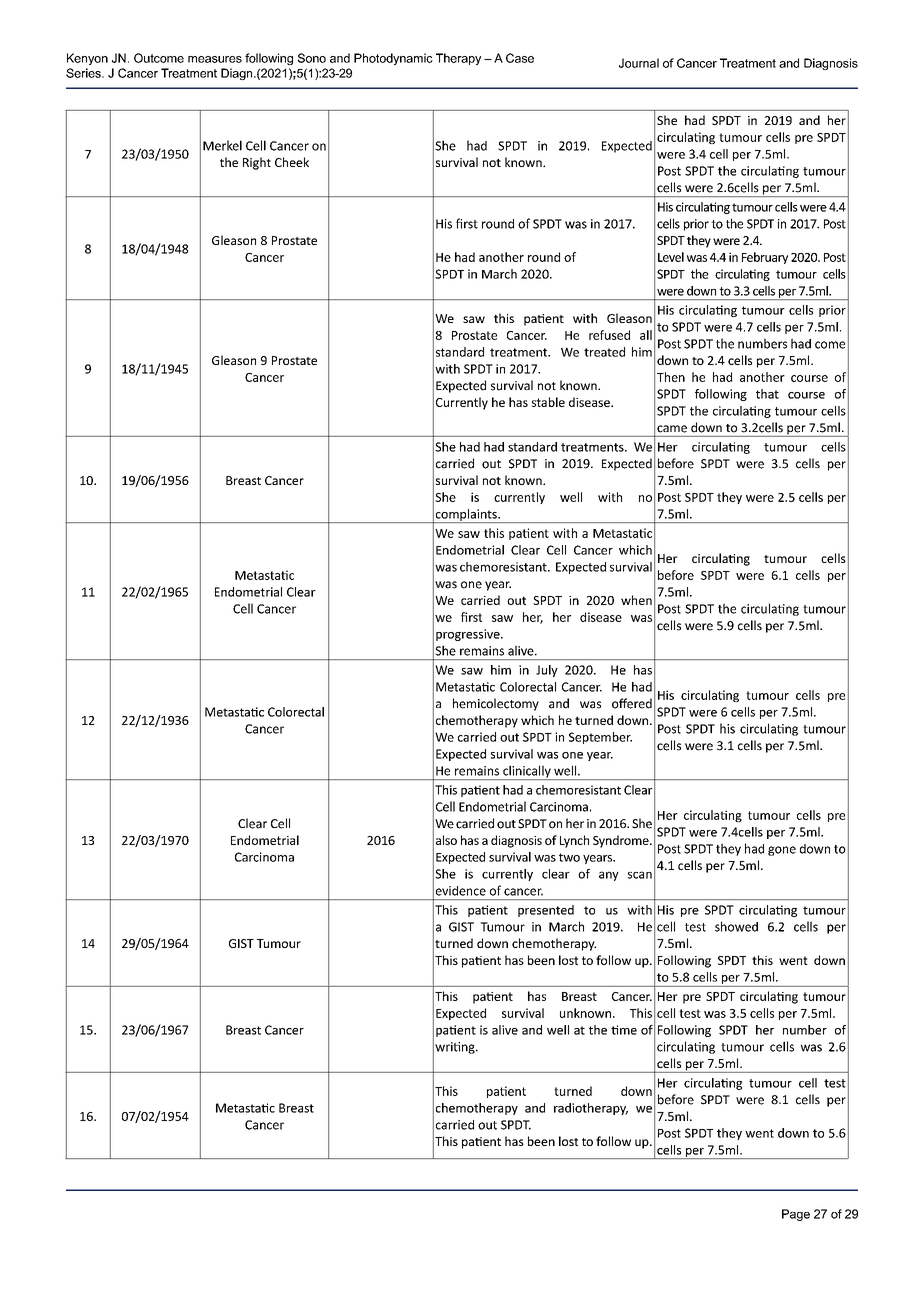  I want to click on Lynch, so click(574, 841).
